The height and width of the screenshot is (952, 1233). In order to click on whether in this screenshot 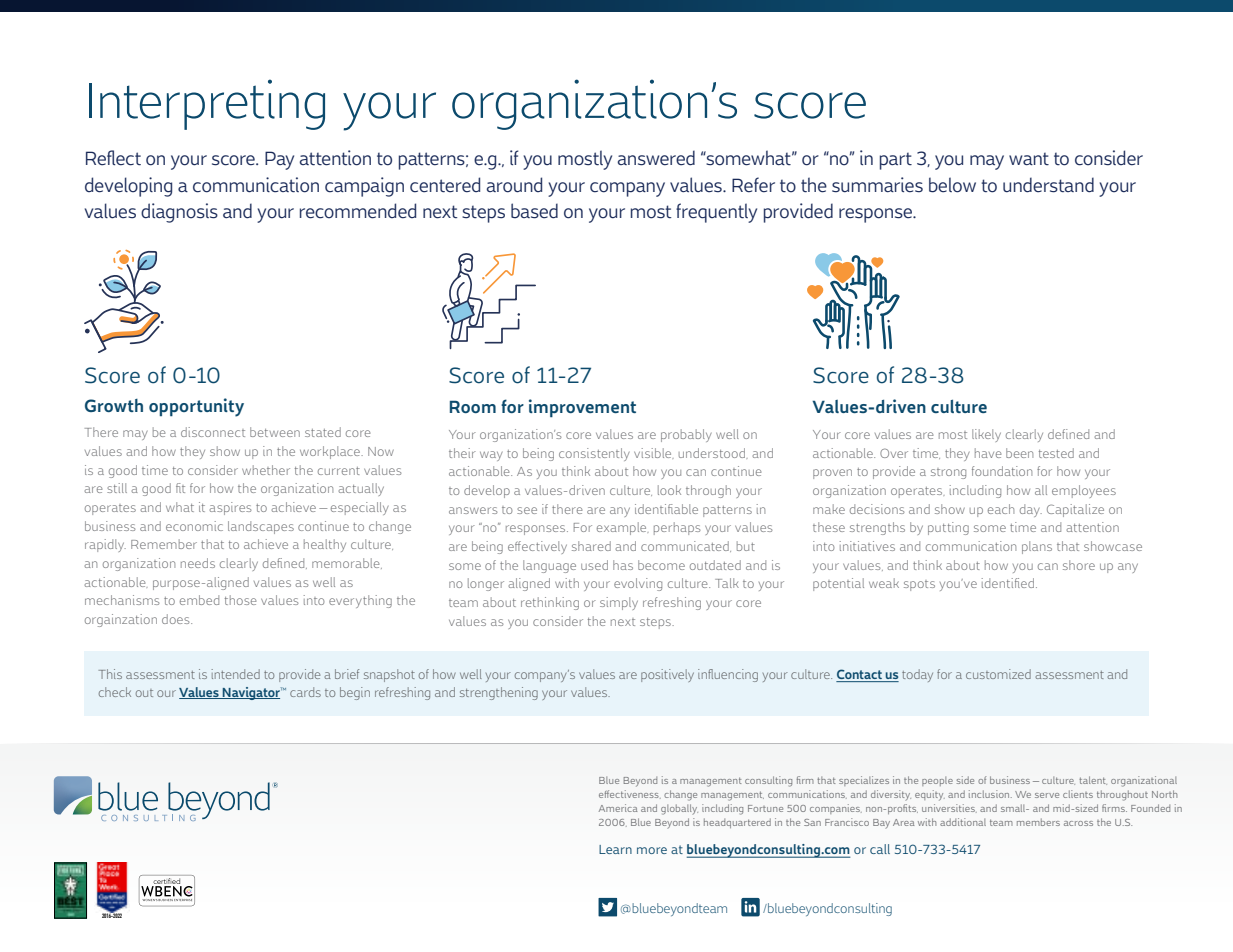, I will do `click(266, 470)`.
